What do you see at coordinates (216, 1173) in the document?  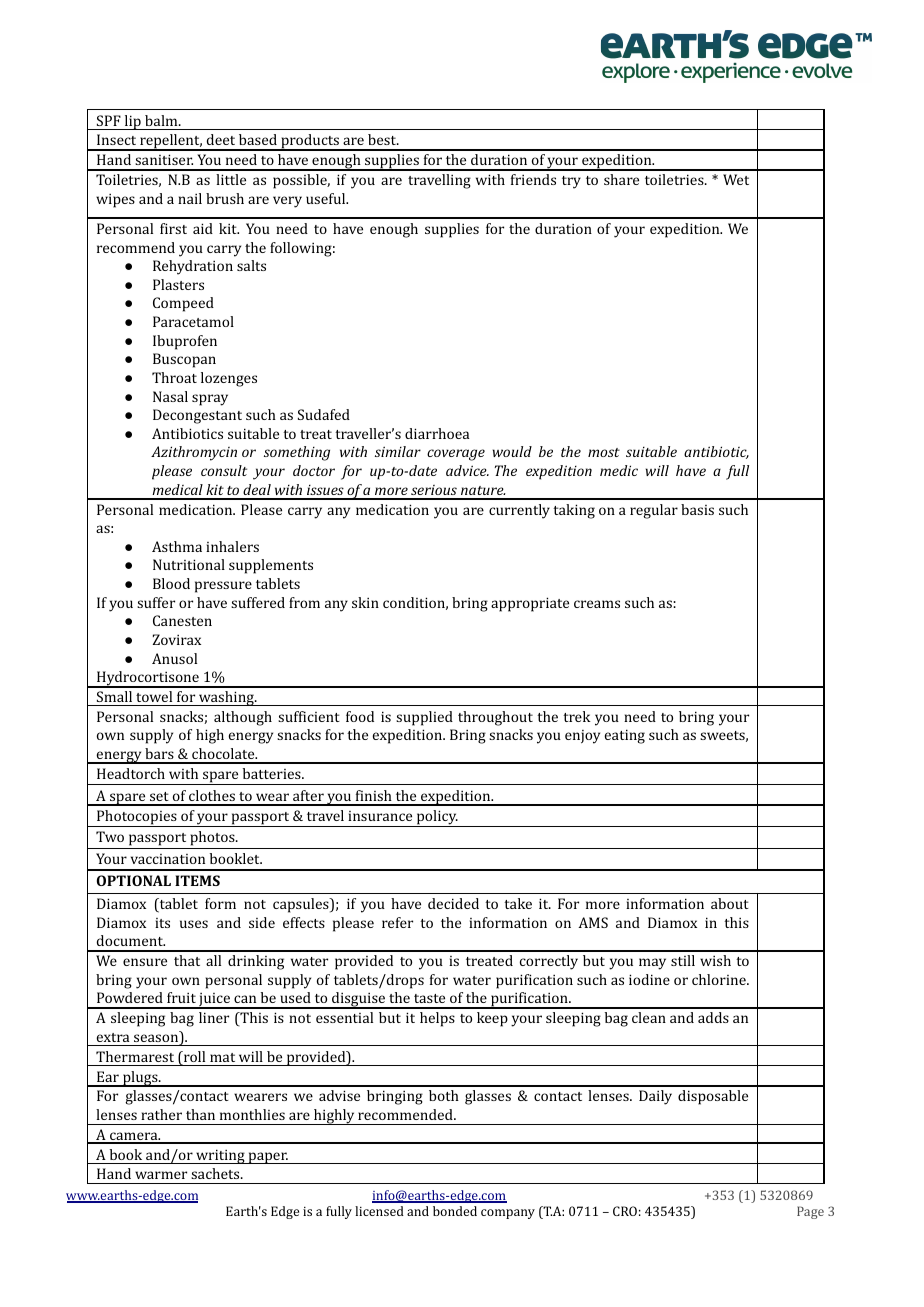 I see `sachets` at bounding box center [216, 1173].
